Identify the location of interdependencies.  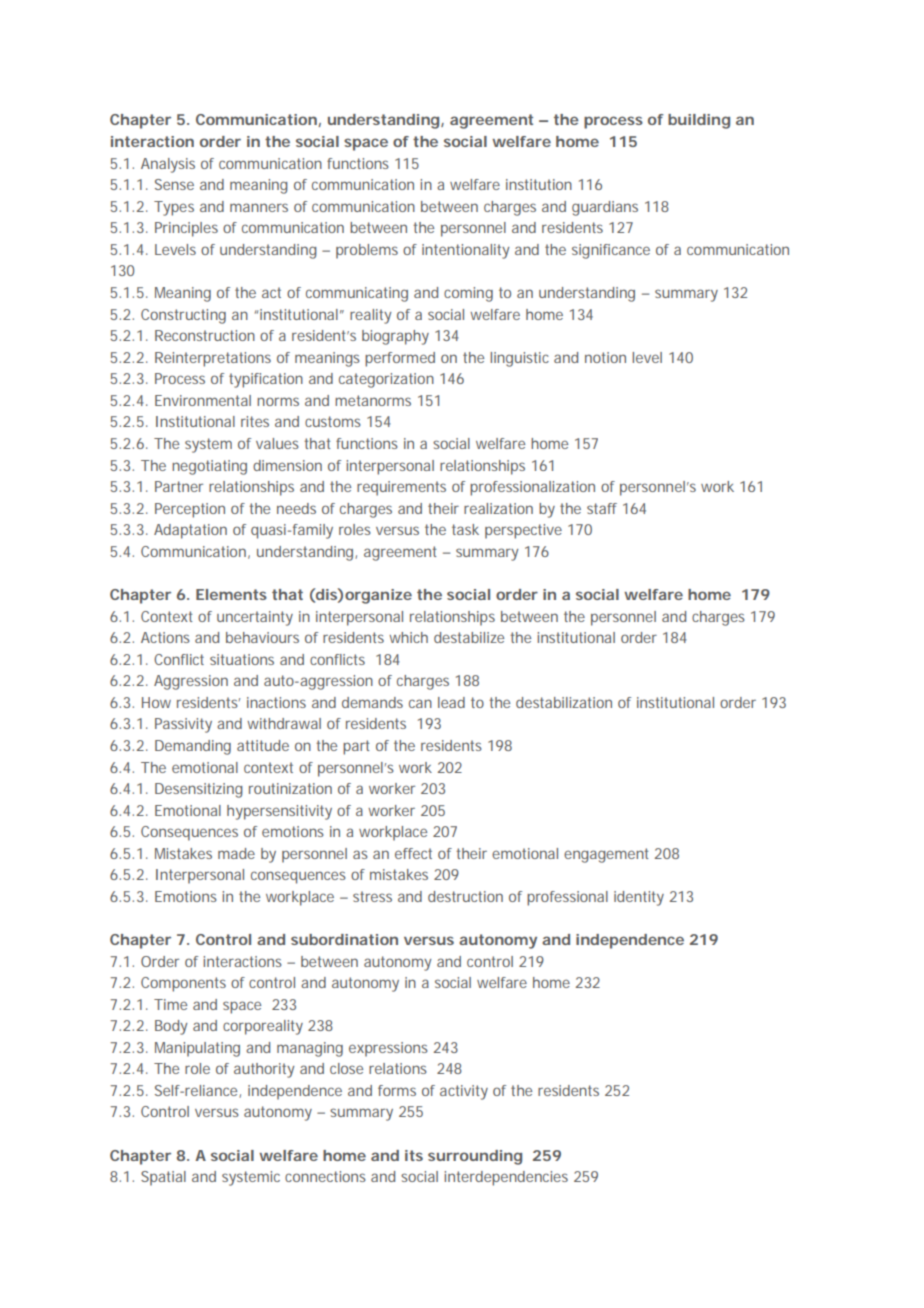
(506, 1178).
